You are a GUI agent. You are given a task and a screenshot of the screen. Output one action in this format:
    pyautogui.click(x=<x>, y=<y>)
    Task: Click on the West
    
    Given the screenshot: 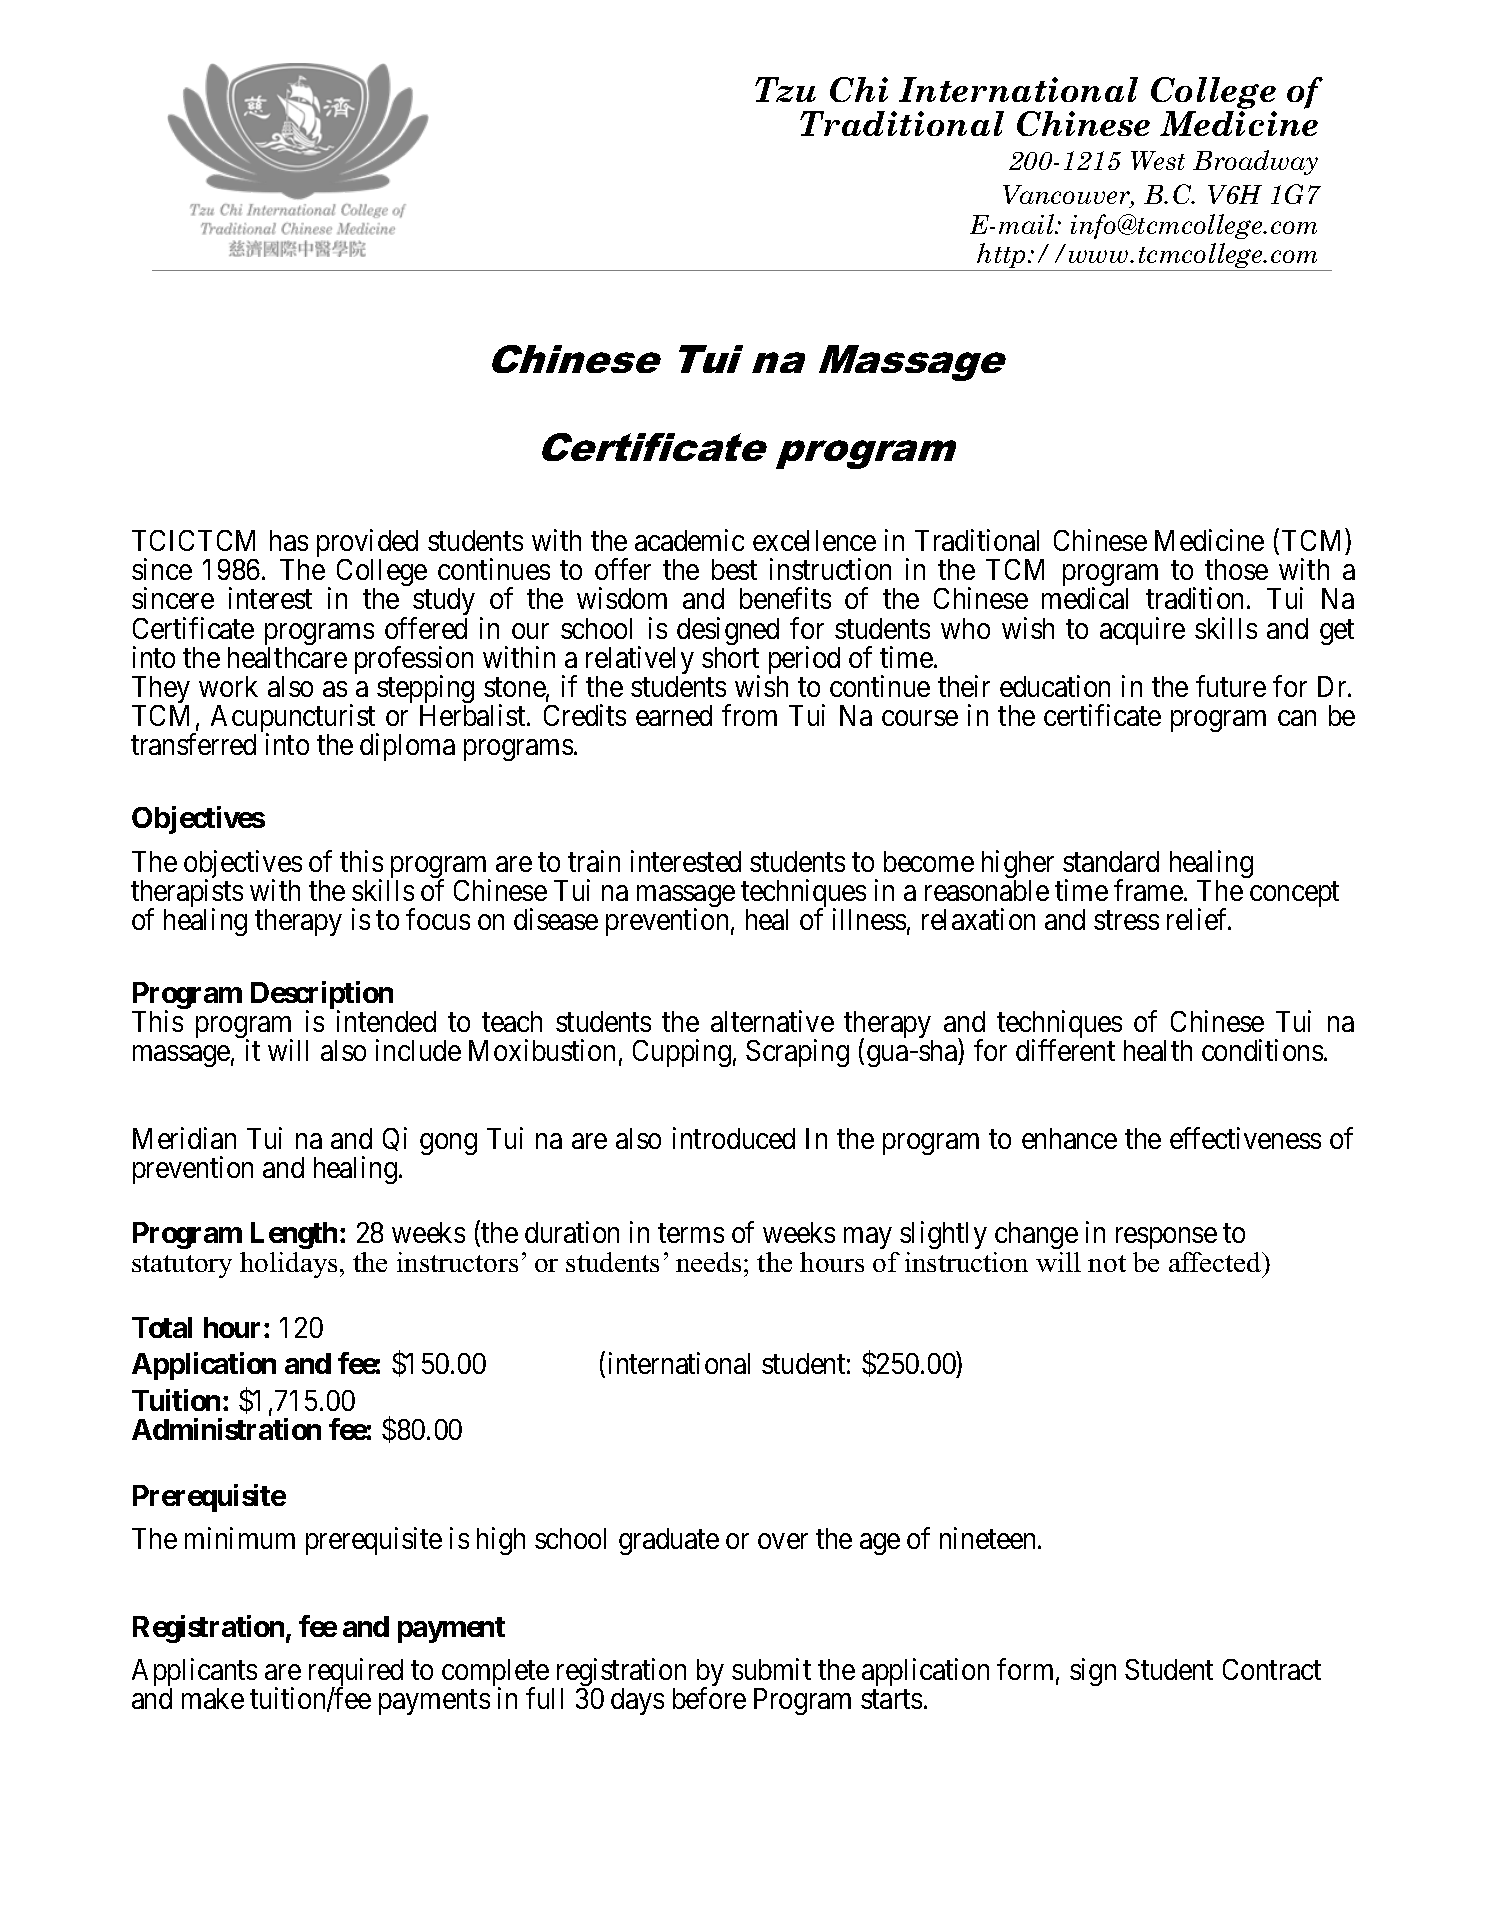 What is the action you would take?
    pyautogui.click(x=1158, y=160)
